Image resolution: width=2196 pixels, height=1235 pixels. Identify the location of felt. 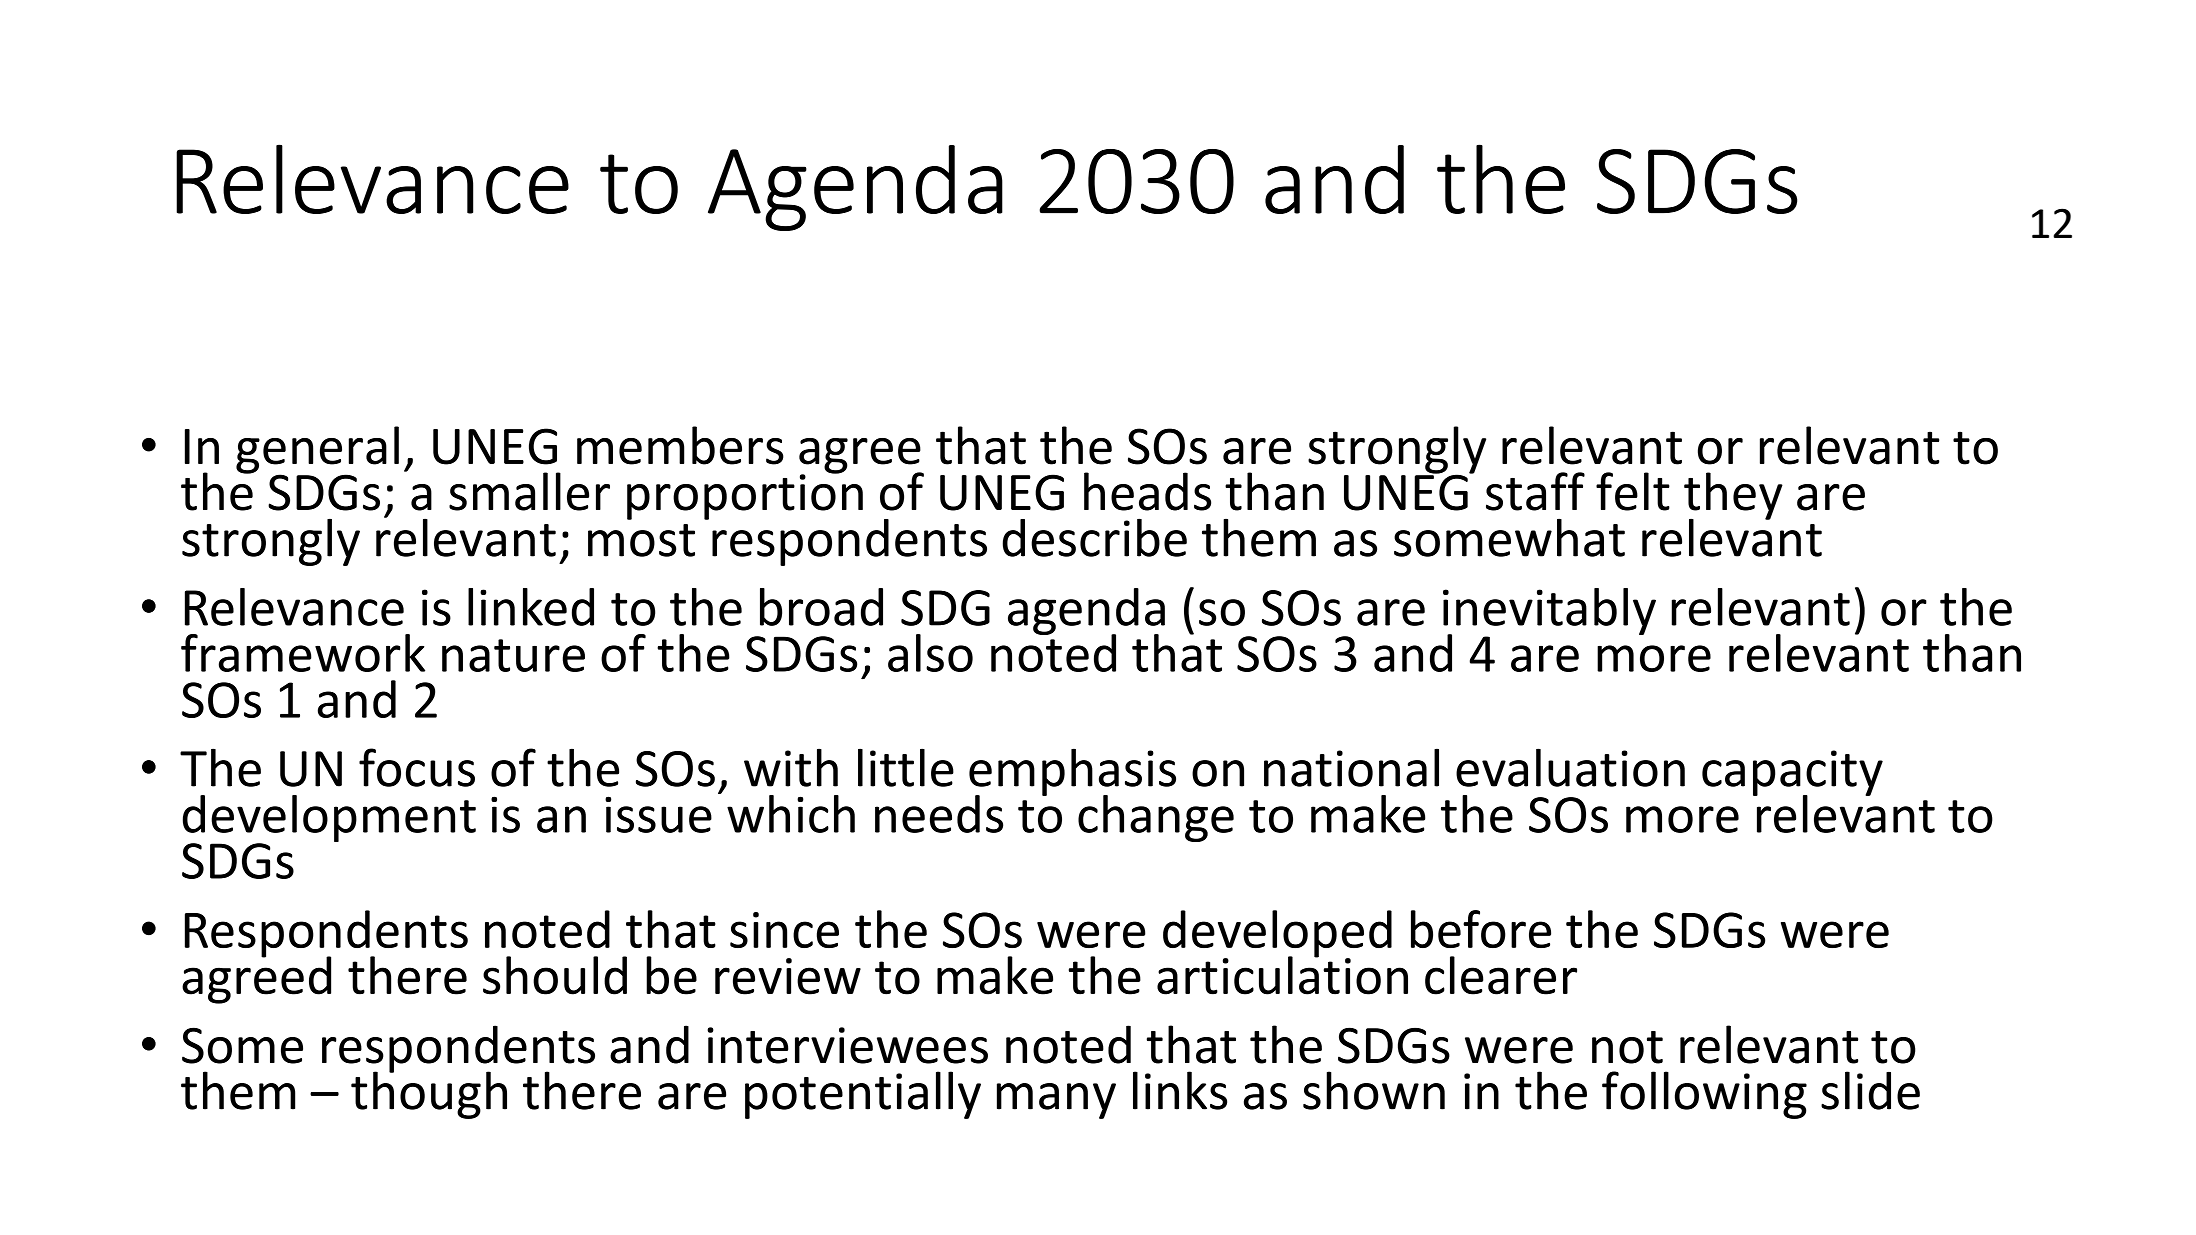
(1633, 491).
